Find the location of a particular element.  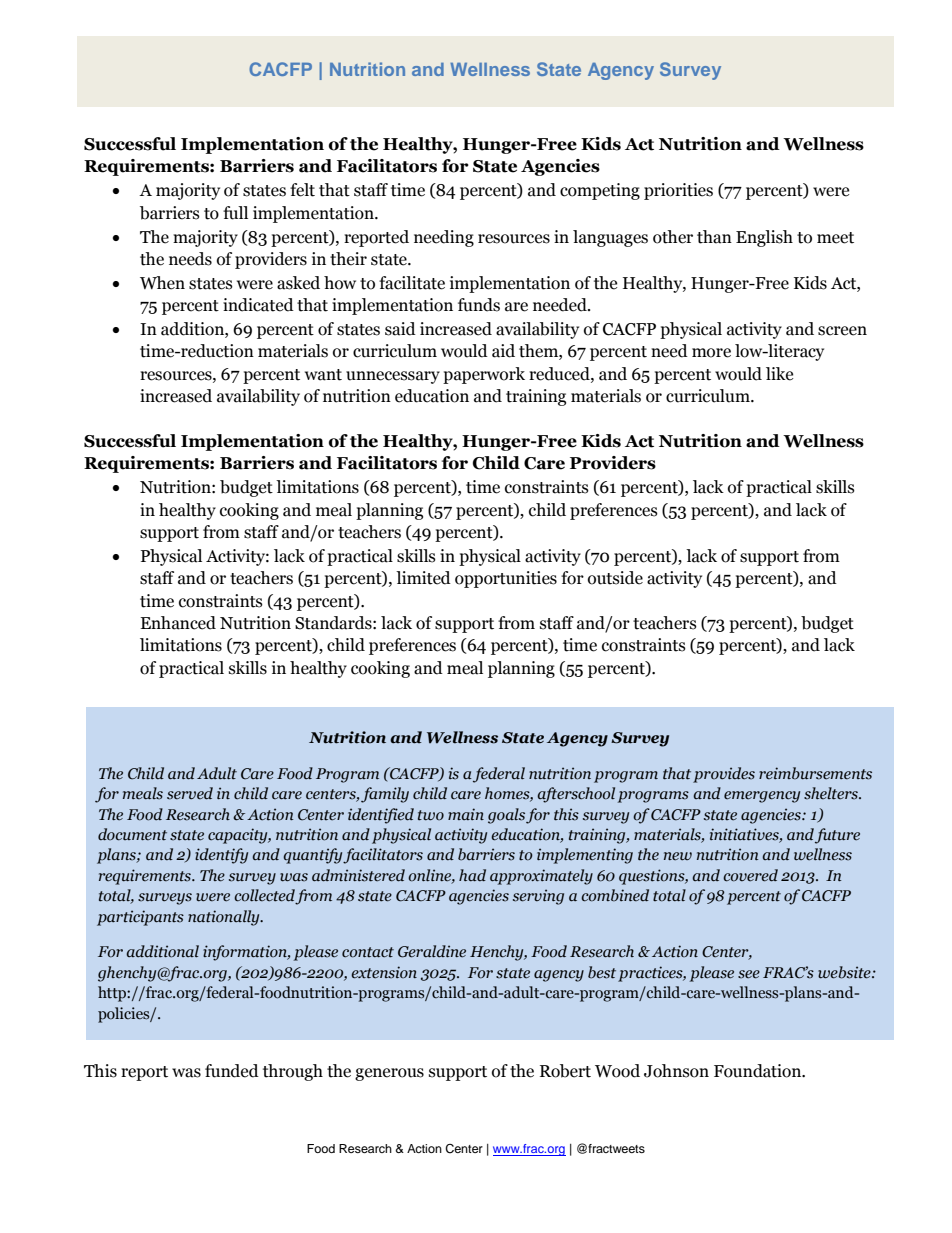

Robert is located at coordinates (565, 1071).
